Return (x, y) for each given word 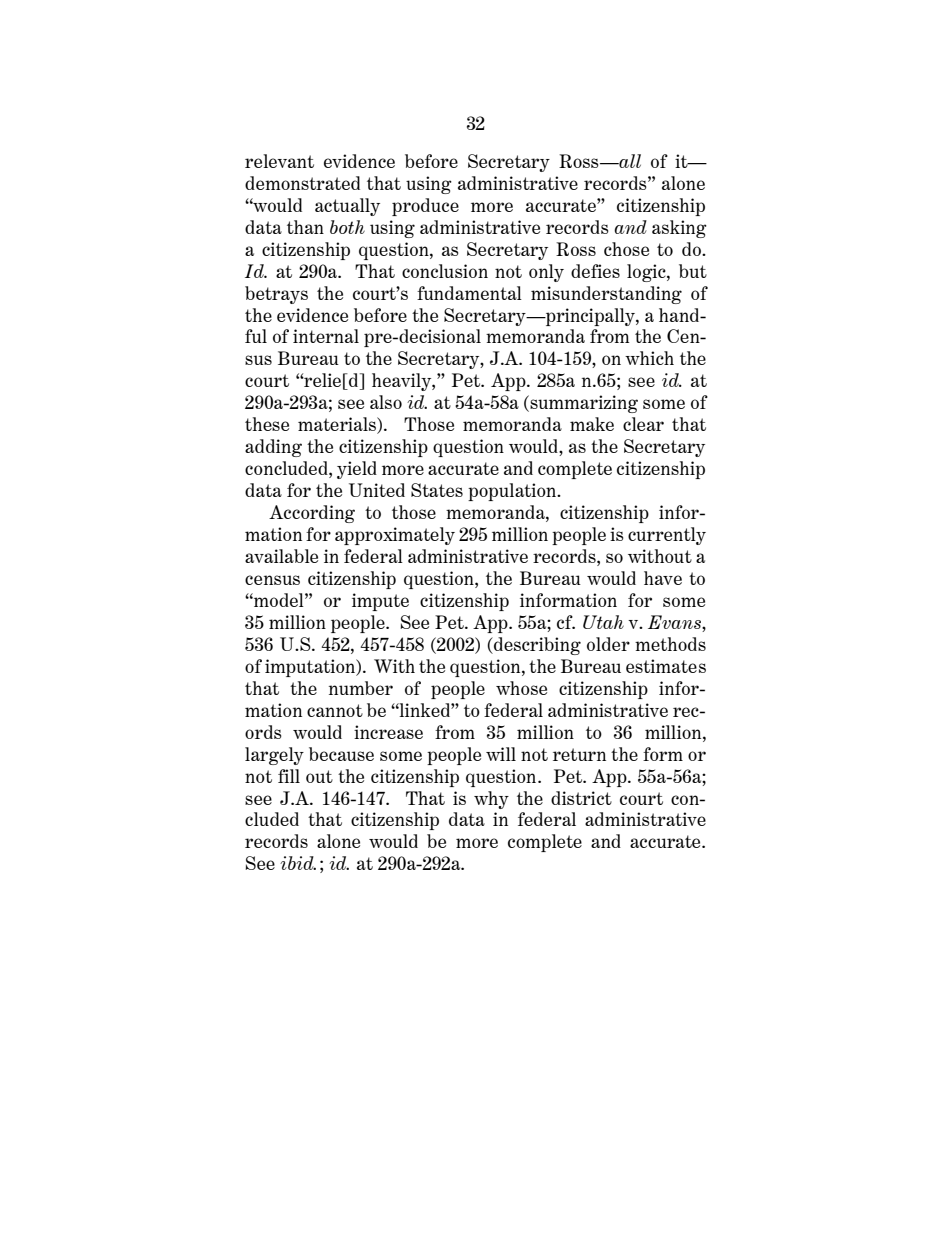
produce (425, 207)
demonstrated (302, 183)
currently (667, 536)
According (312, 514)
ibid (298, 863)
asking (679, 229)
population (513, 492)
